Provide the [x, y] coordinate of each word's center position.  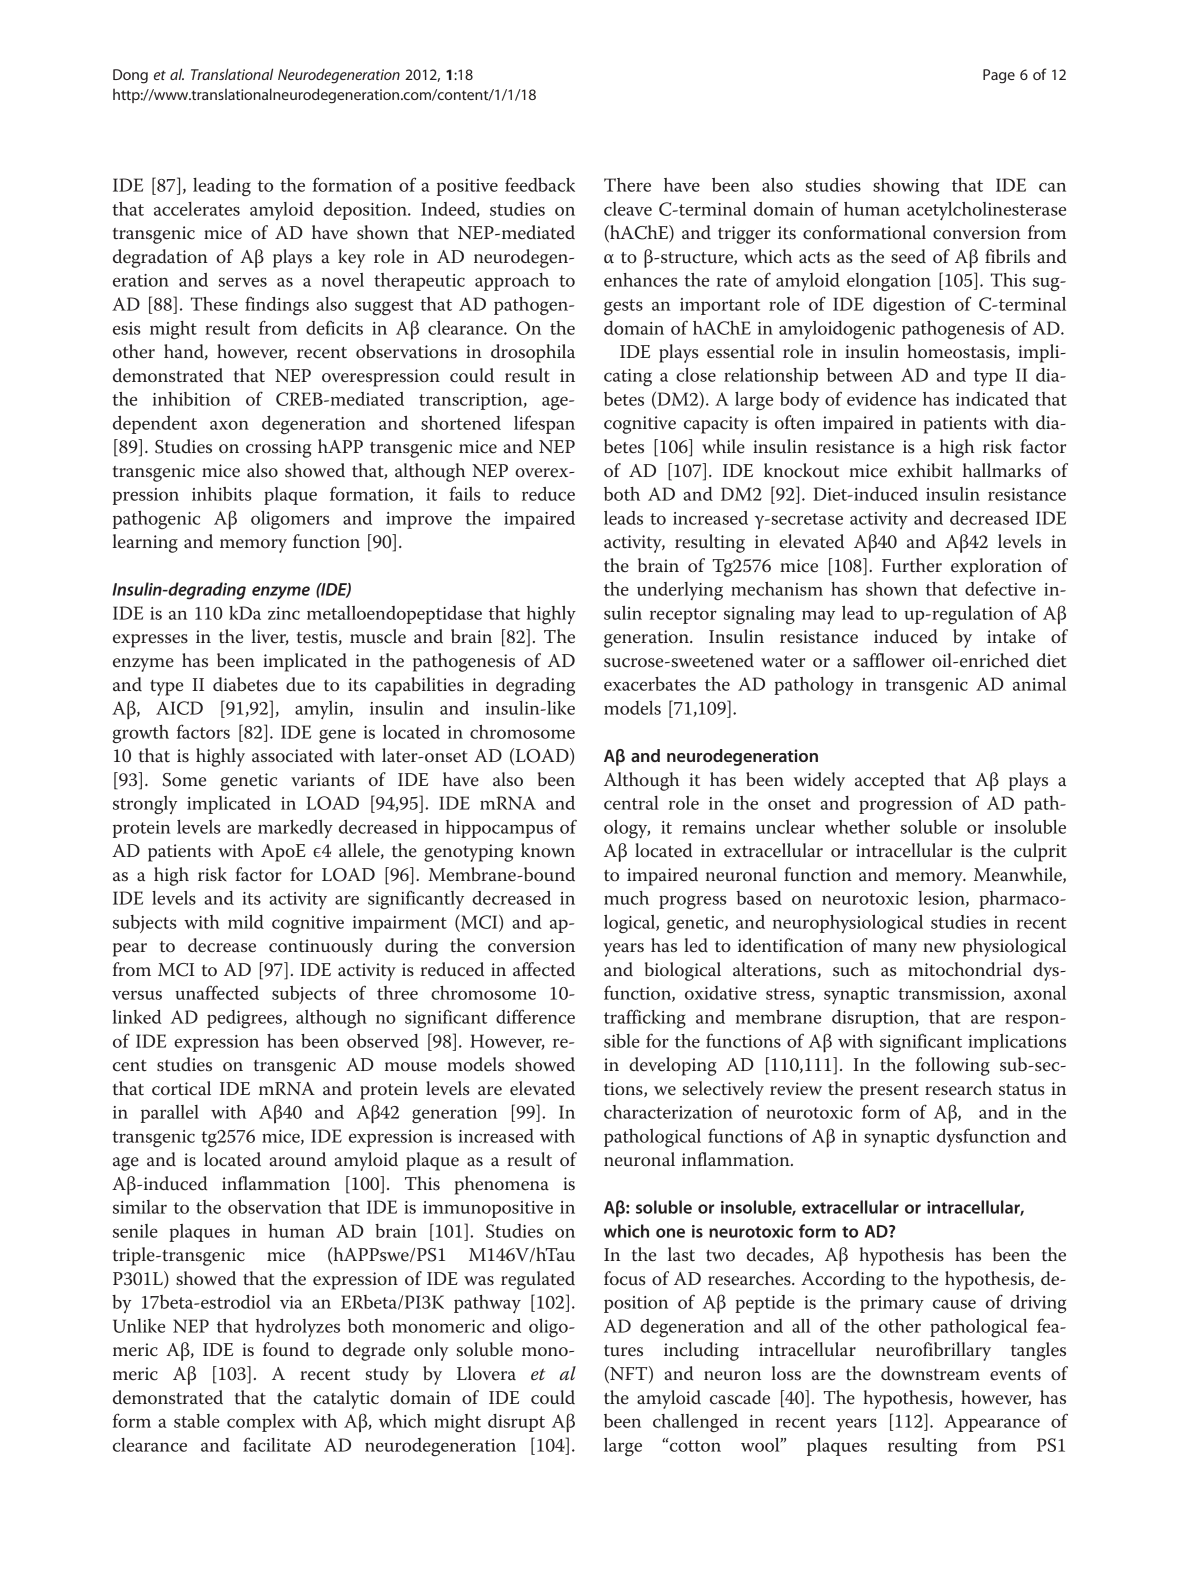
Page [999, 76]
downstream [930, 1373]
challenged [695, 1423]
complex [261, 1423]
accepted [889, 781]
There [627, 185]
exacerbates [650, 684]
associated [292, 755]
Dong [130, 76]
